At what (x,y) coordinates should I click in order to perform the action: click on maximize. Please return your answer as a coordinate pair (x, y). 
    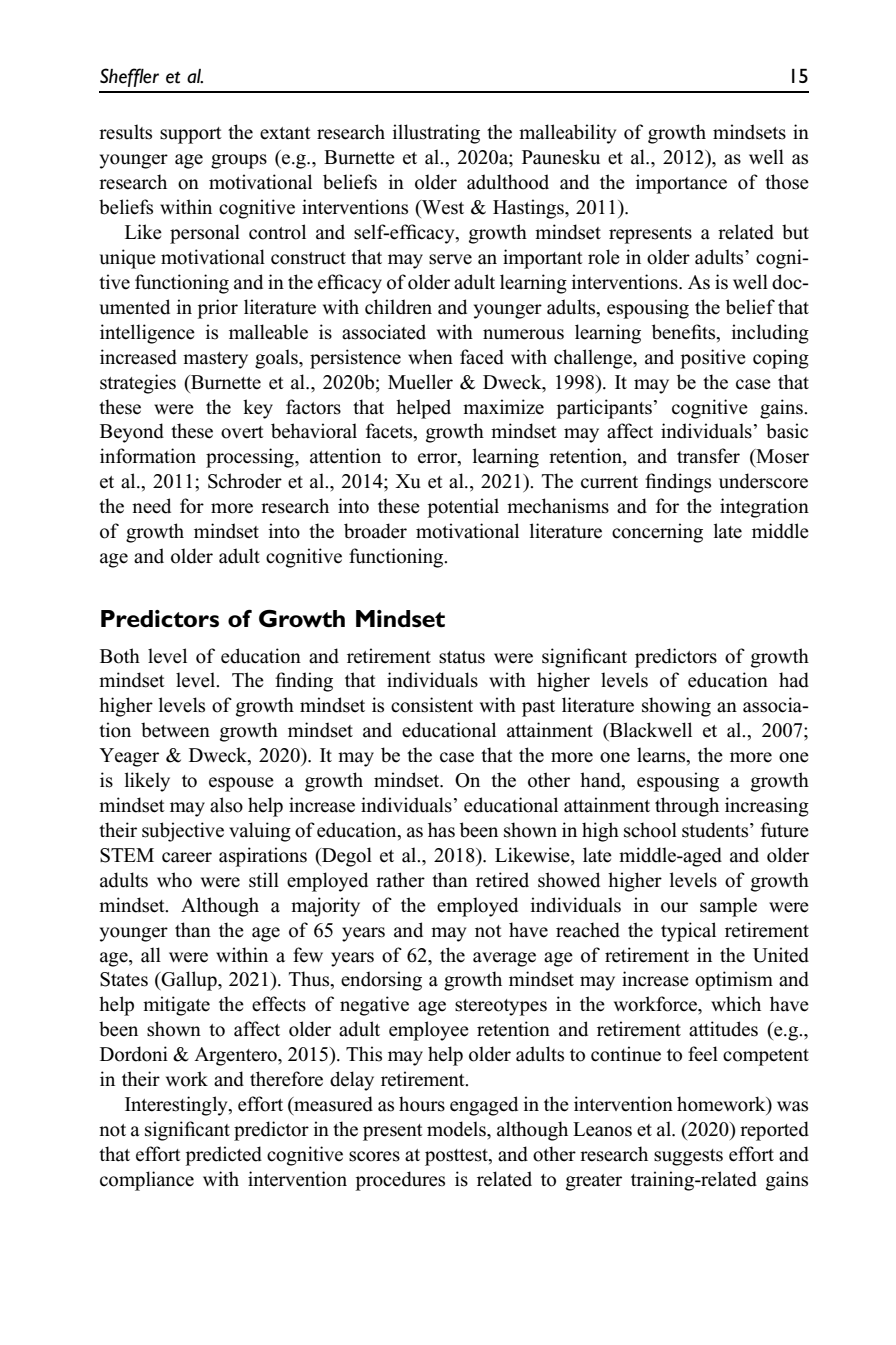
    Looking at the image, I should click on (503, 407).
